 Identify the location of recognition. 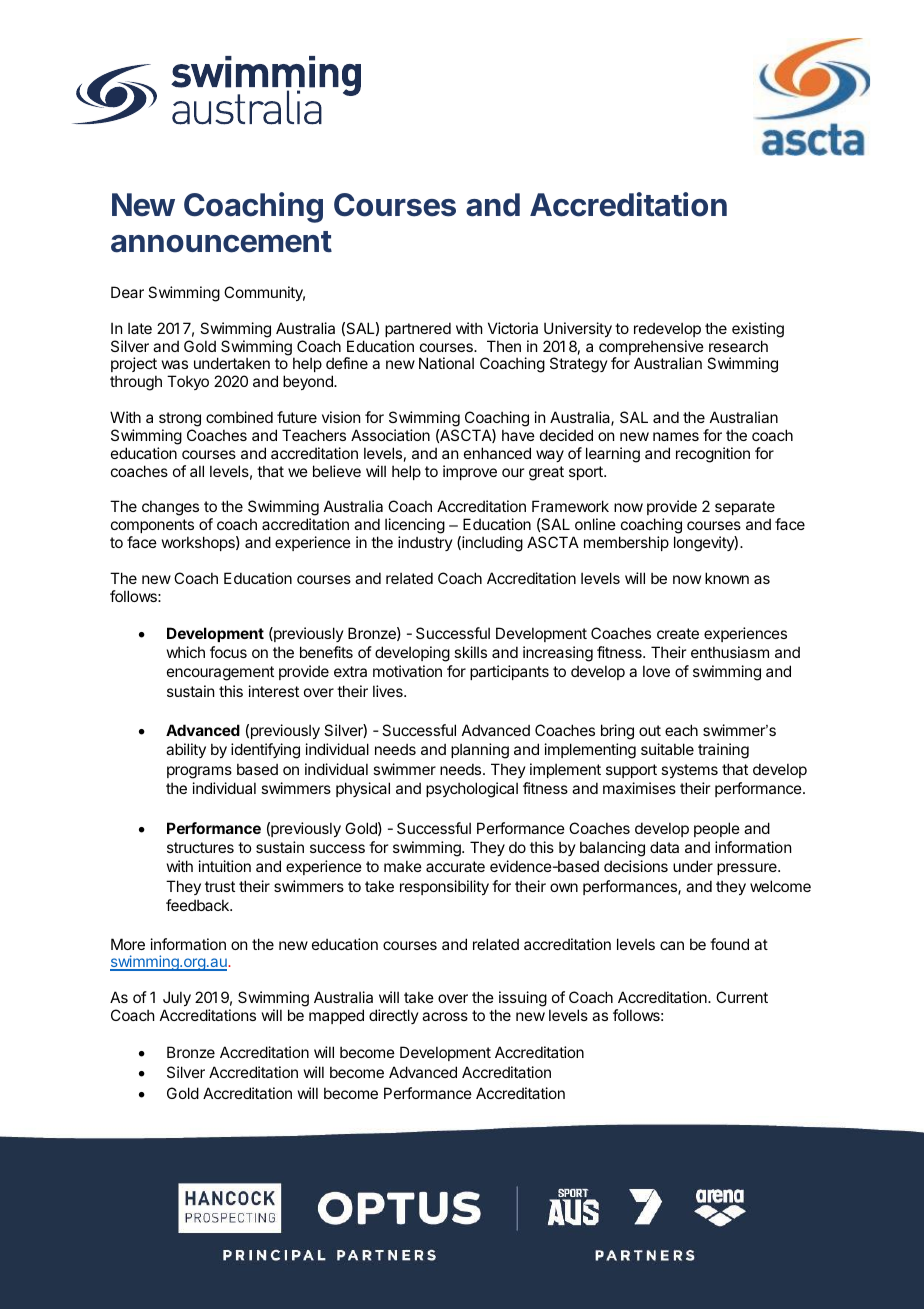
(713, 455).
